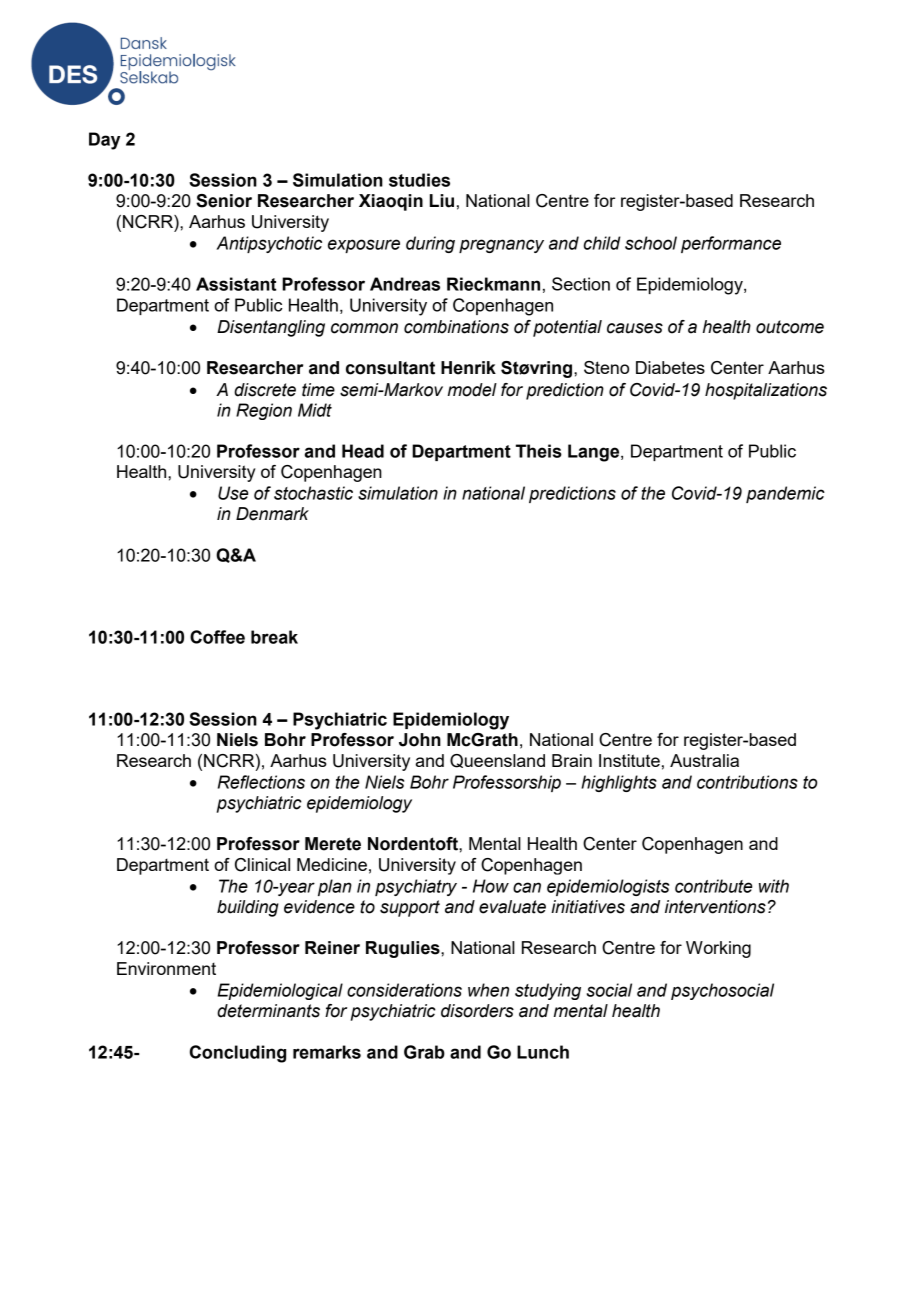  I want to click on Coffee, so click(217, 637).
